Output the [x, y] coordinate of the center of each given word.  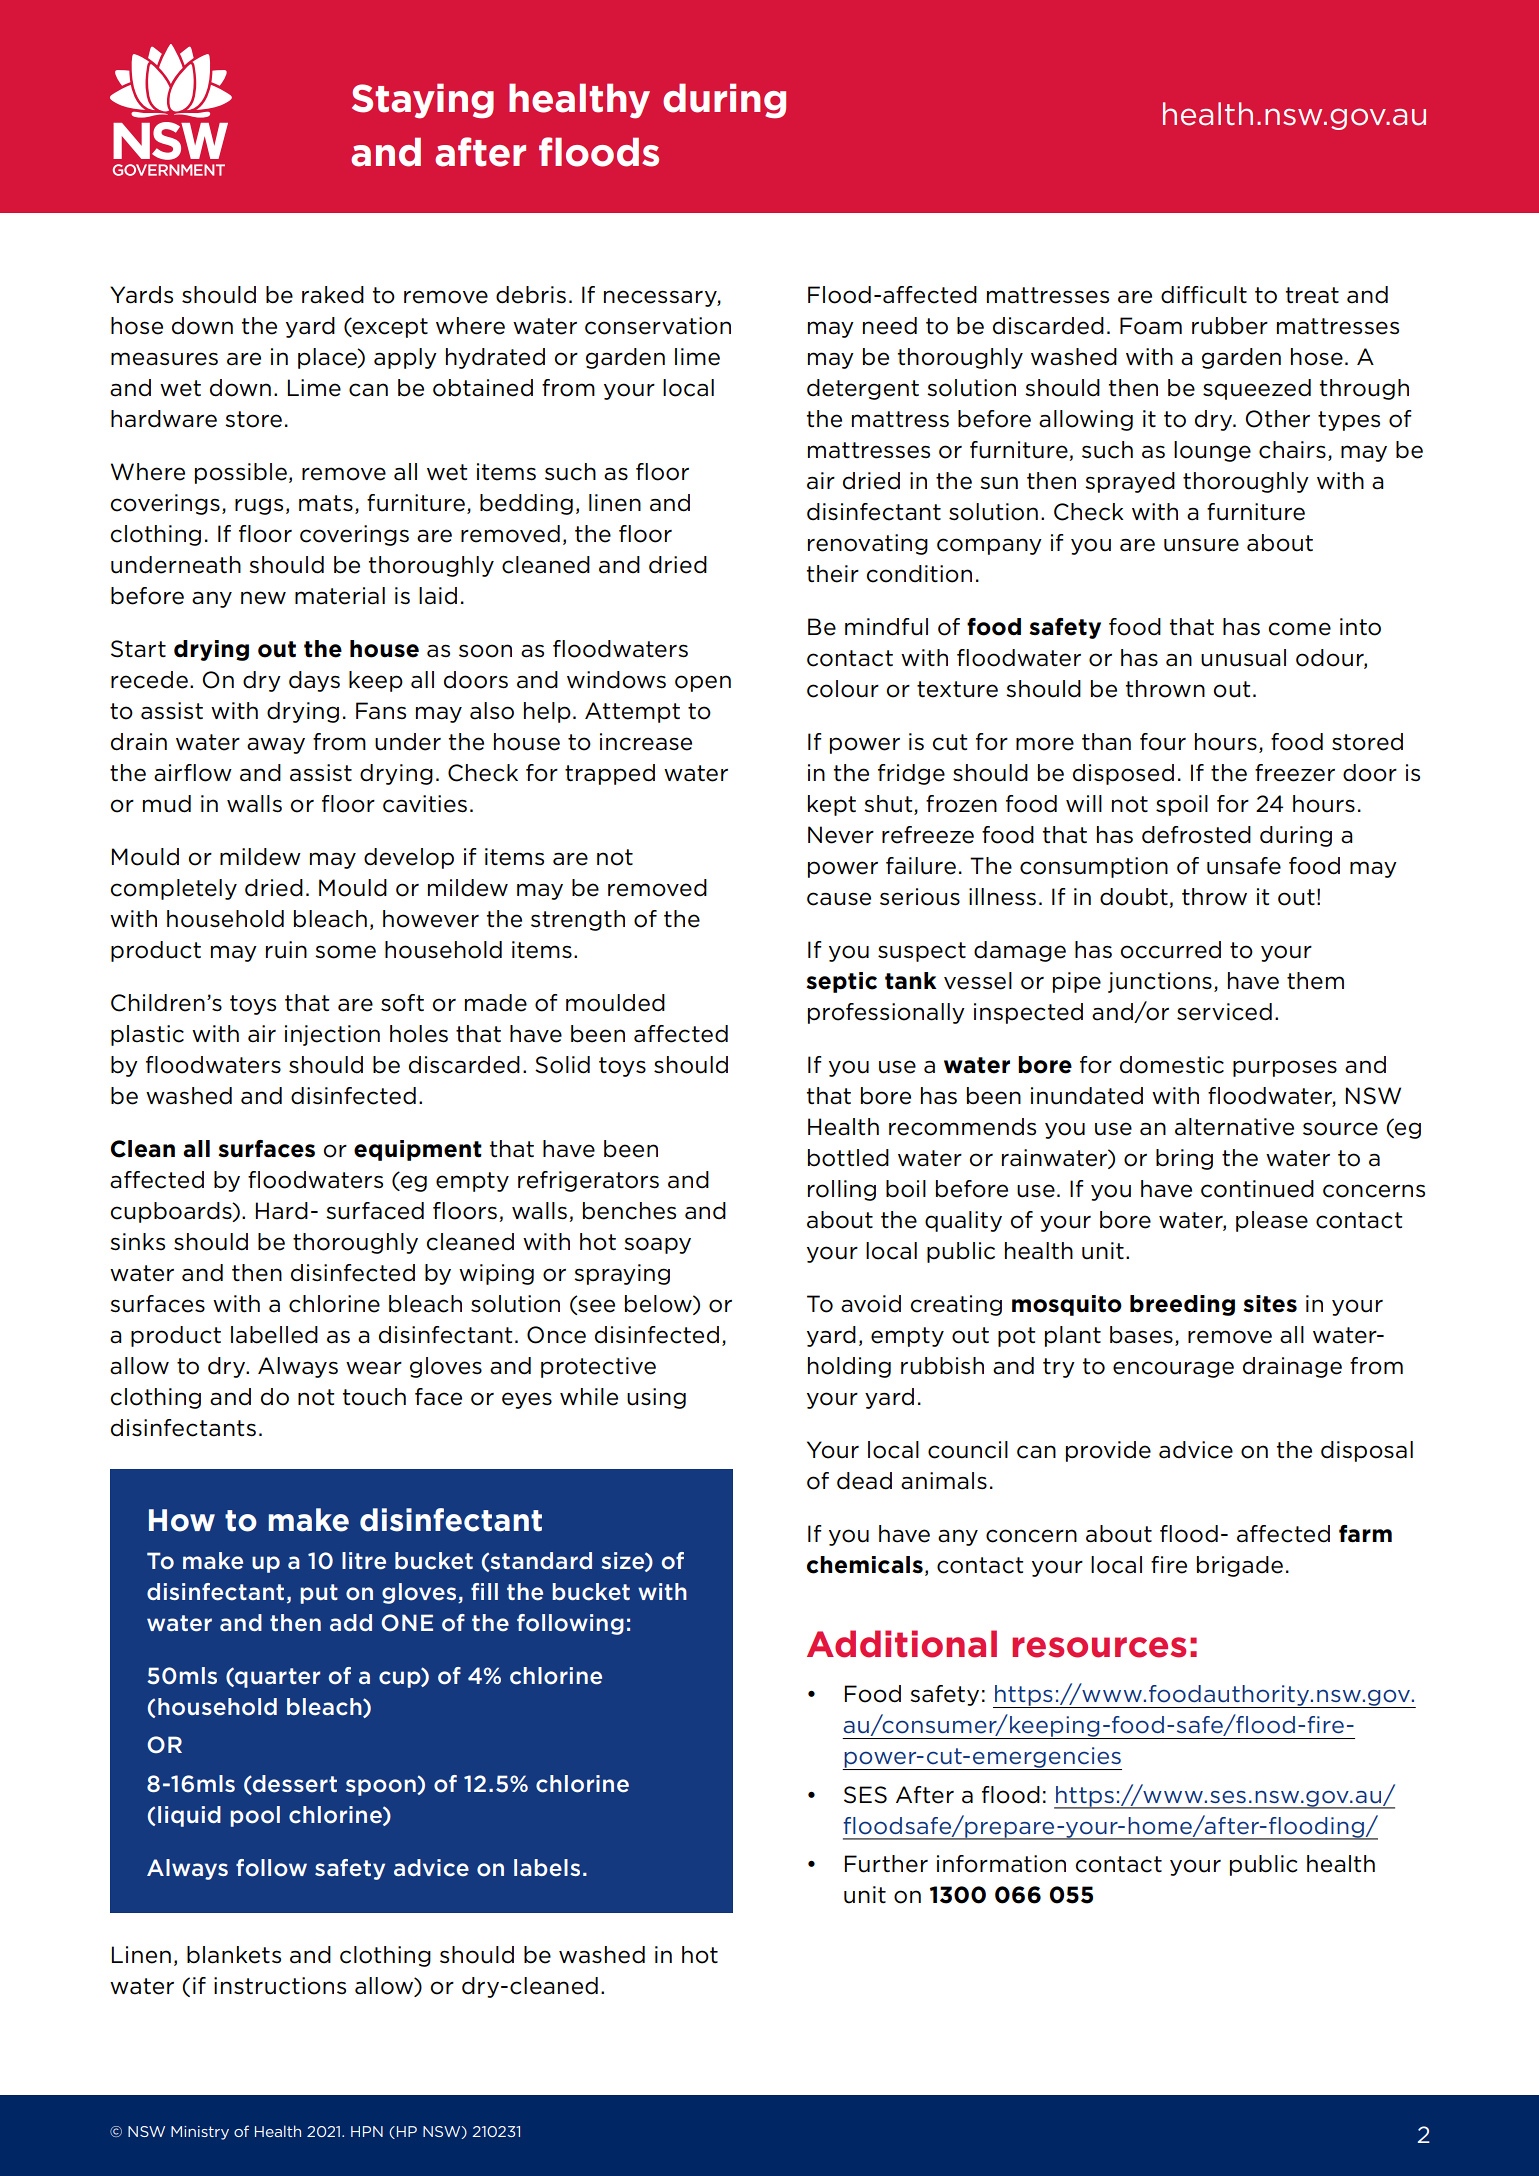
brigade [1240, 1566]
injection [332, 1035]
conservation [658, 326]
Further [886, 1864]
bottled [848, 1158]
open [703, 683]
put [319, 1594]
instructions [280, 1986]
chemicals [865, 1565]
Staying [423, 101]
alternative [1234, 1127]
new [263, 598]
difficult [1204, 295]
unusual [1243, 658]
